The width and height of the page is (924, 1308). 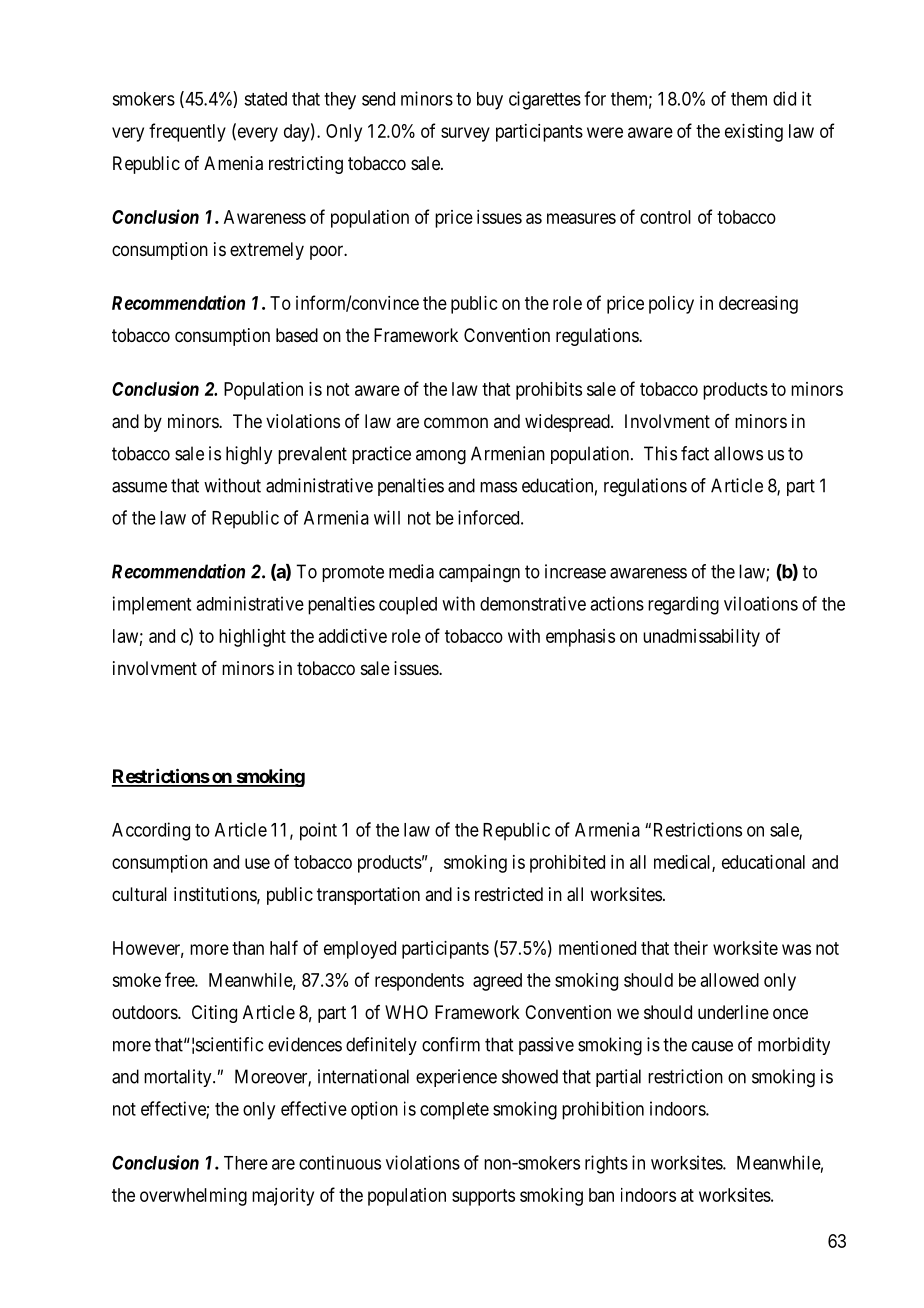 What do you see at coordinates (465, 134) in the page?
I see `survey` at bounding box center [465, 134].
